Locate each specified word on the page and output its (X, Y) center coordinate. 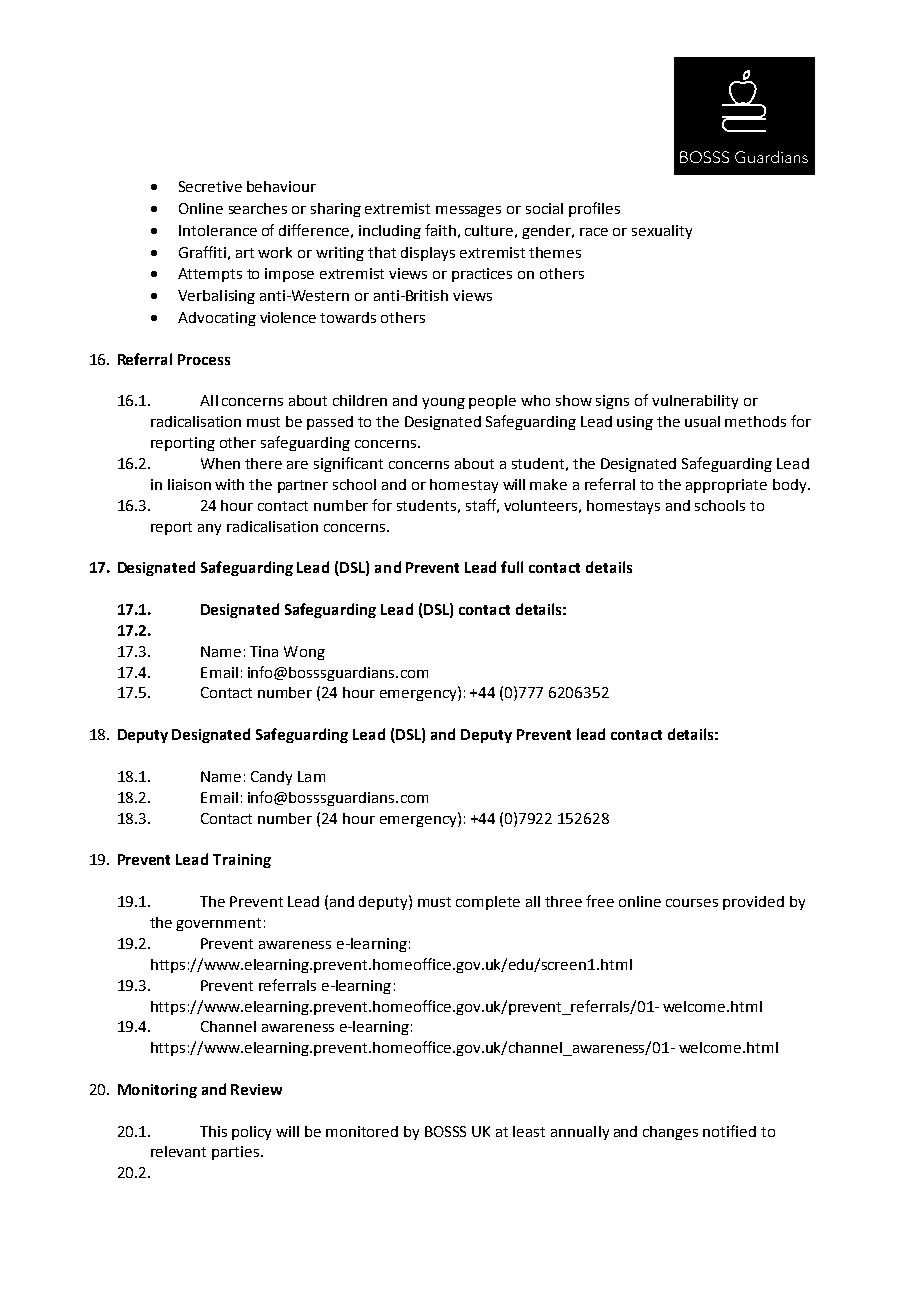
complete (488, 903)
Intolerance (218, 230)
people (492, 402)
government (218, 924)
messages (468, 211)
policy (251, 1133)
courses (692, 903)
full (512, 567)
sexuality (662, 232)
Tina (264, 651)
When (220, 463)
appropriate (726, 486)
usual (702, 421)
